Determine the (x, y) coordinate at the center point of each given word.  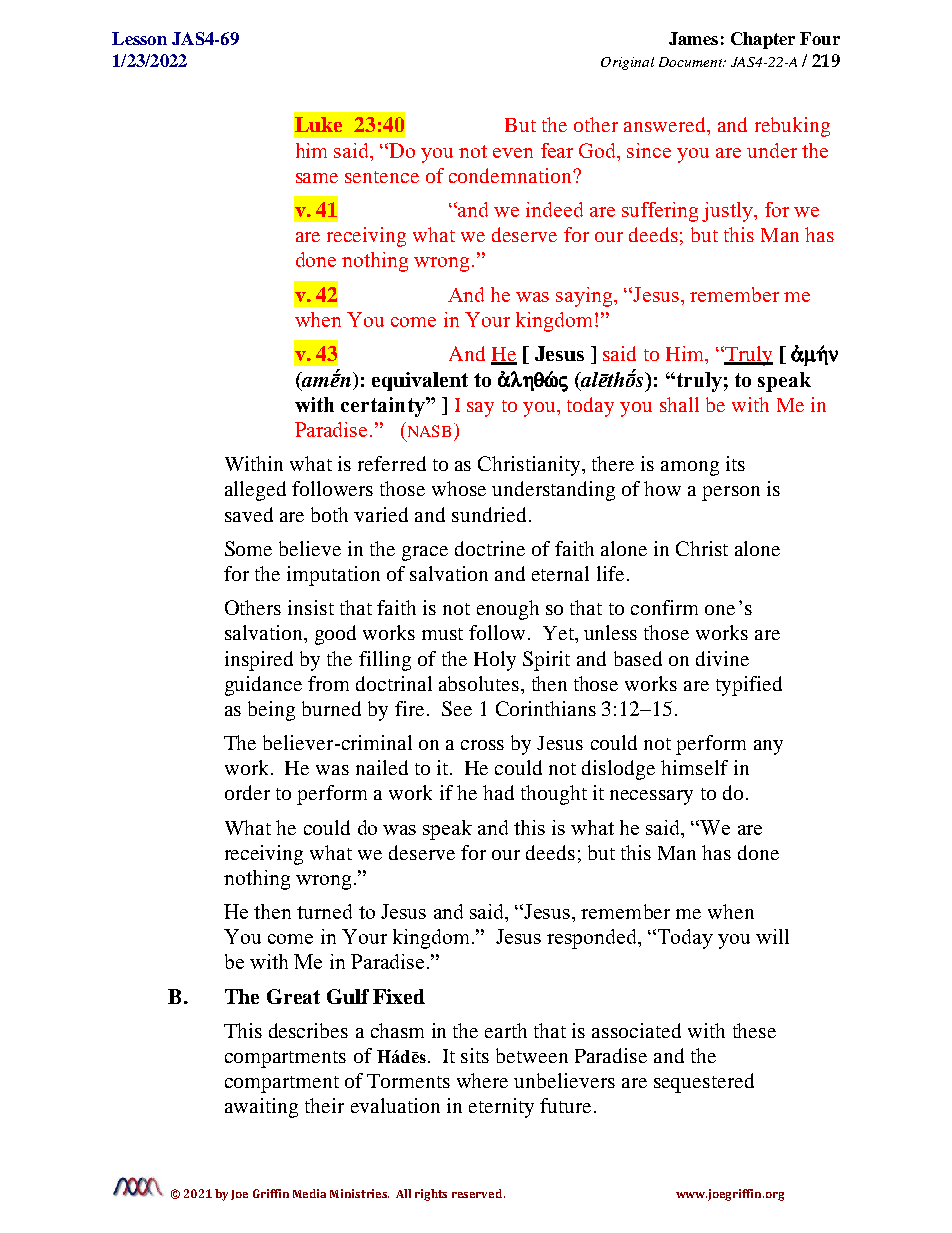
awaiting (261, 1108)
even (513, 153)
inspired (259, 661)
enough (508, 610)
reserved (478, 1193)
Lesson (139, 38)
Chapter (763, 40)
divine (722, 658)
